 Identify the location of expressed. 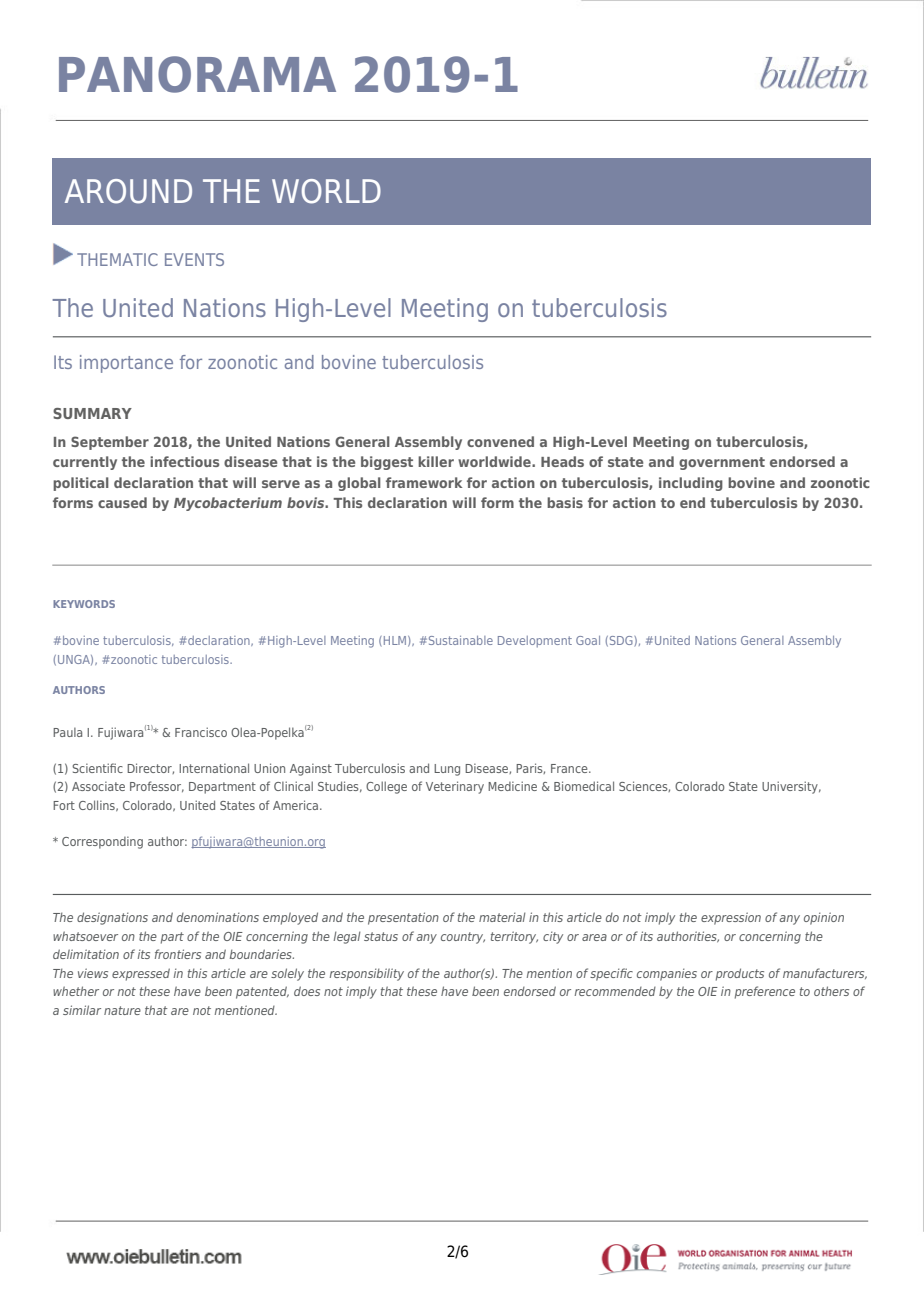
(141, 974).
